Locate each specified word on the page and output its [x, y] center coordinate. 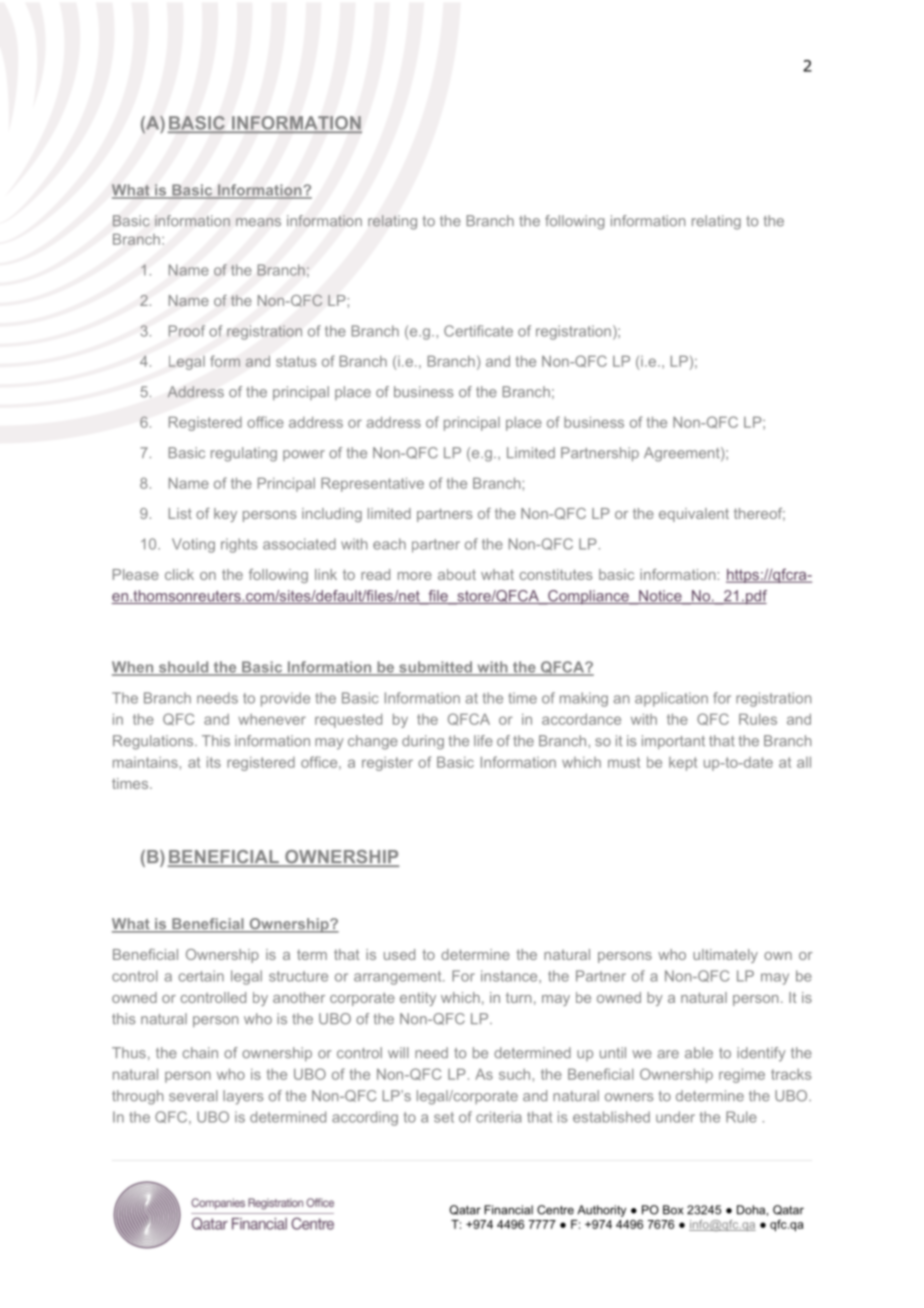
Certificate [478, 331]
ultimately [725, 956]
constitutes [556, 574]
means [258, 222]
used [399, 954]
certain [201, 976]
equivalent [694, 515]
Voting [193, 545]
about [457, 574]
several [193, 1096]
